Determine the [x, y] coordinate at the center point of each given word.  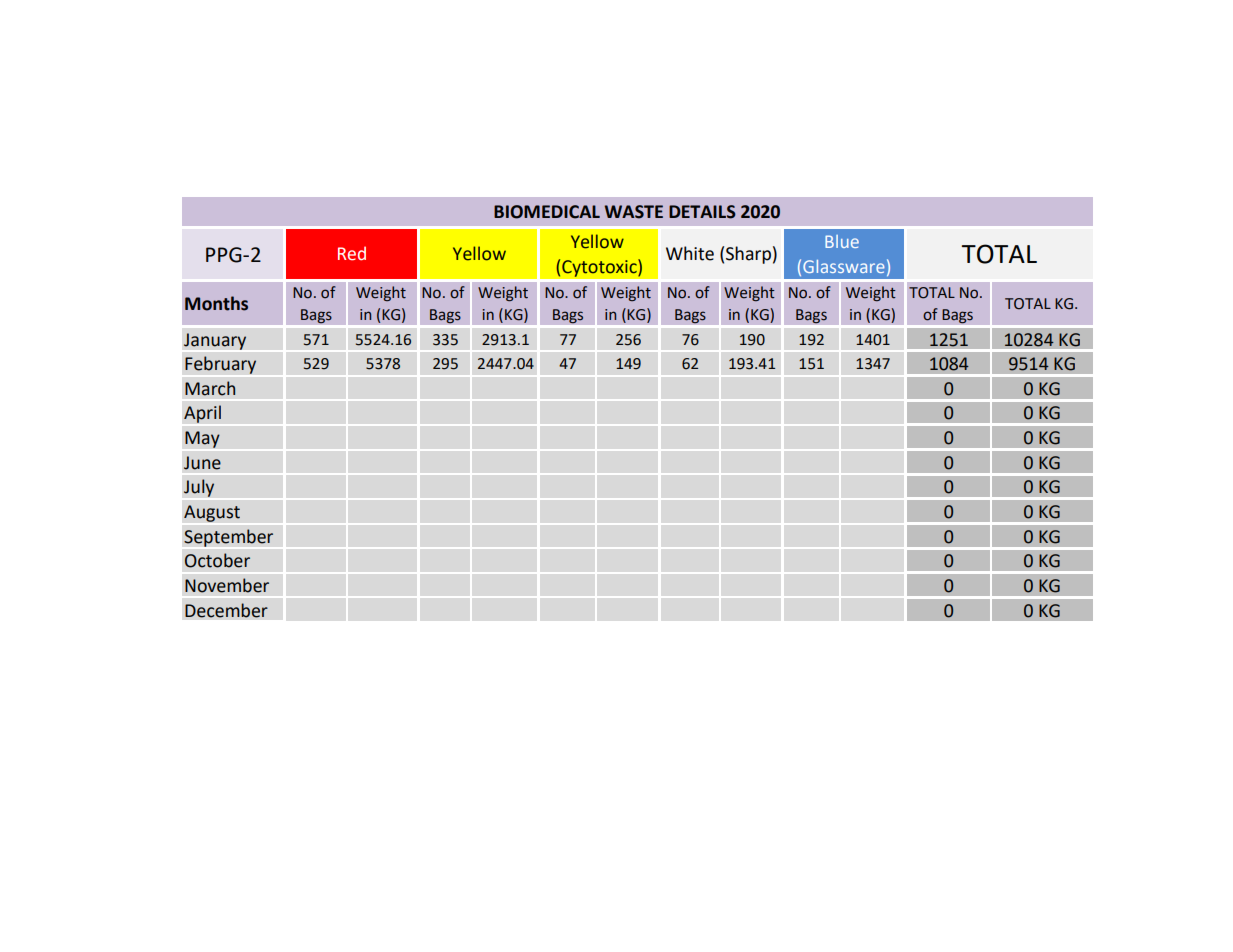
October [217, 560]
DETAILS [702, 212]
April [202, 414]
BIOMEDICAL [547, 212]
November [227, 585]
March [210, 388]
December [226, 610]
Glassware [844, 266]
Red [352, 253]
